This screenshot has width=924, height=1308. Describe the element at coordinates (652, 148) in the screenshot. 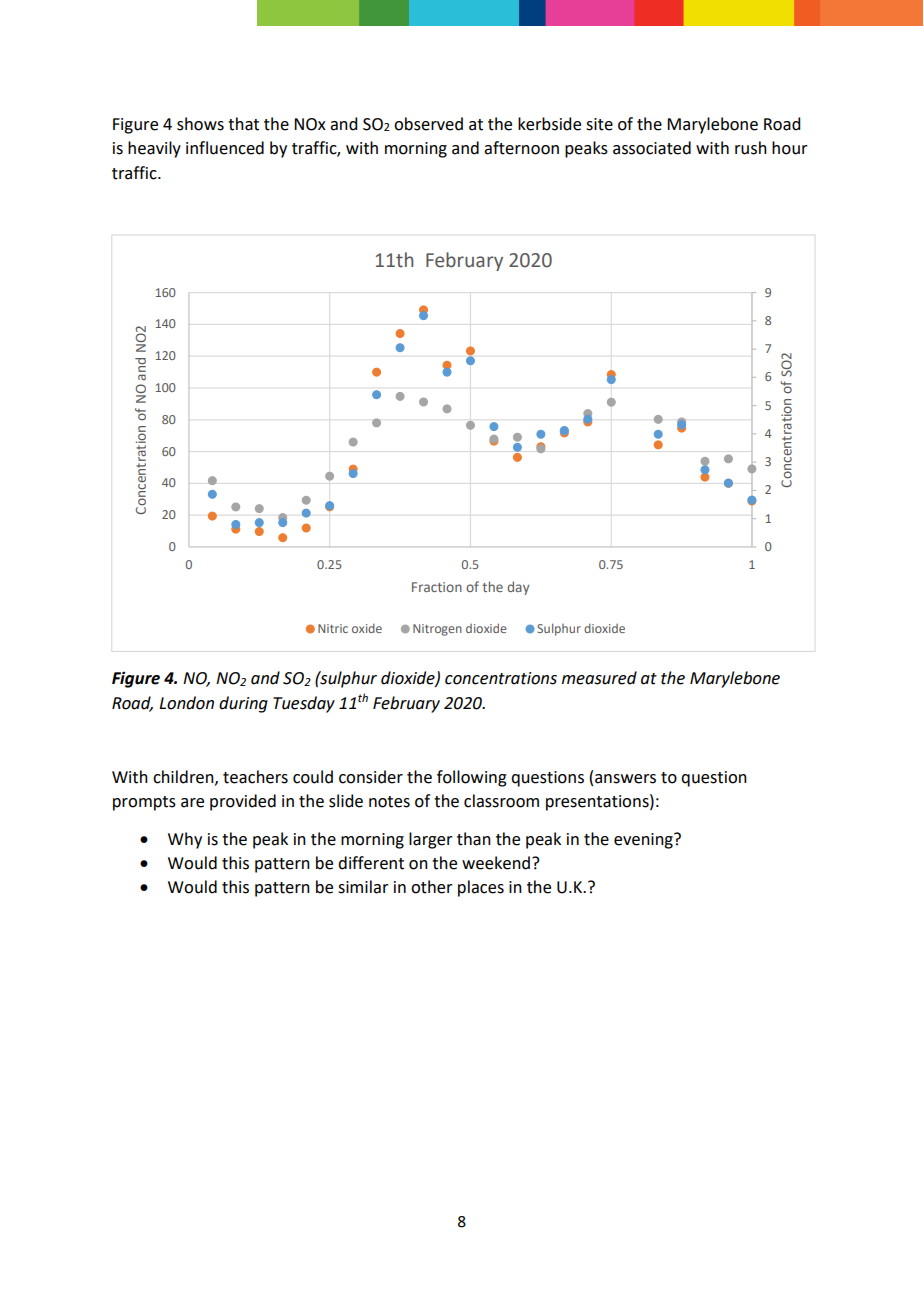

I see `associated` at that location.
